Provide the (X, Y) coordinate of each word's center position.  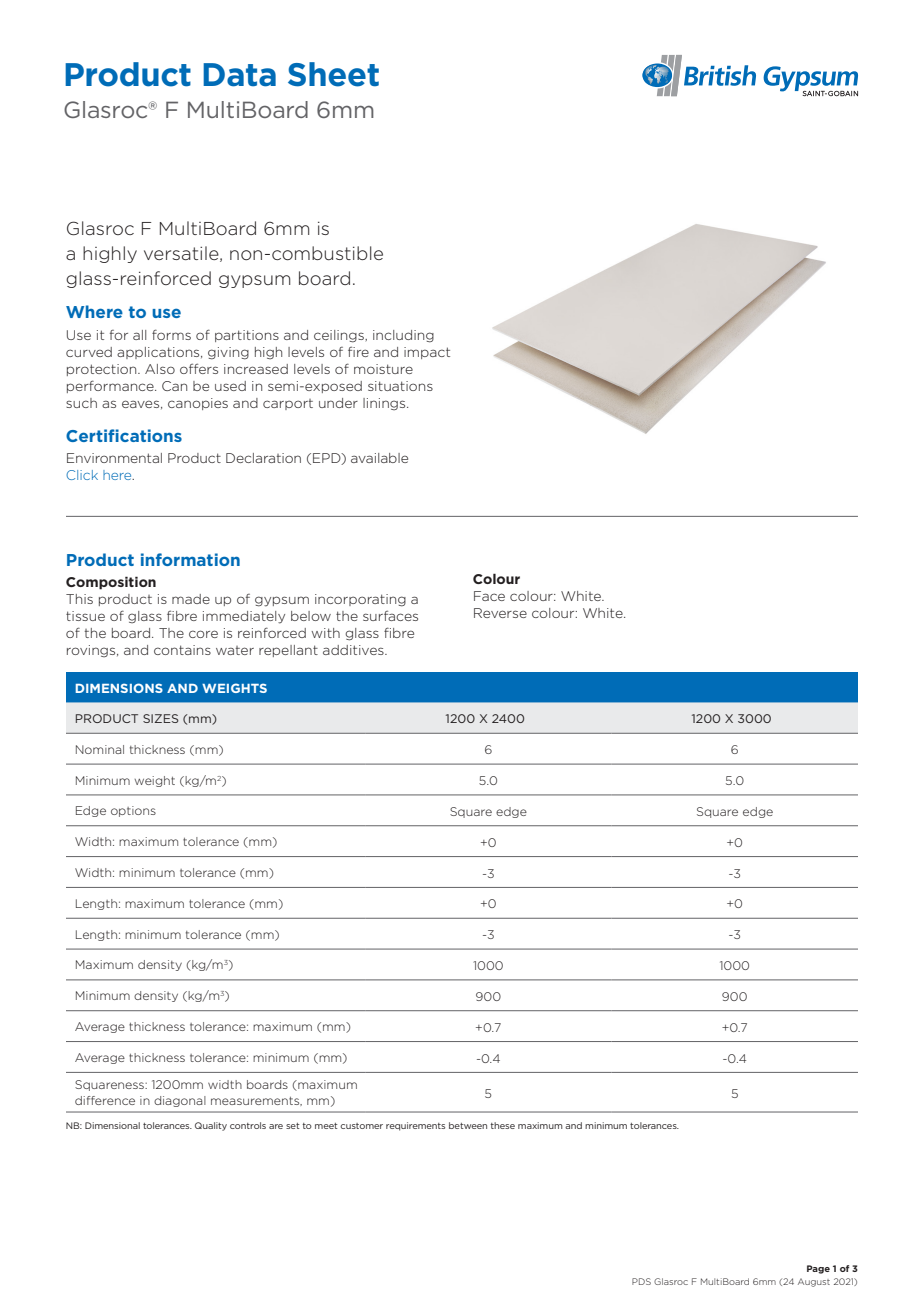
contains (182, 650)
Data (239, 75)
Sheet (333, 74)
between (468, 1125)
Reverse (500, 613)
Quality (211, 1126)
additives (354, 650)
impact (427, 353)
